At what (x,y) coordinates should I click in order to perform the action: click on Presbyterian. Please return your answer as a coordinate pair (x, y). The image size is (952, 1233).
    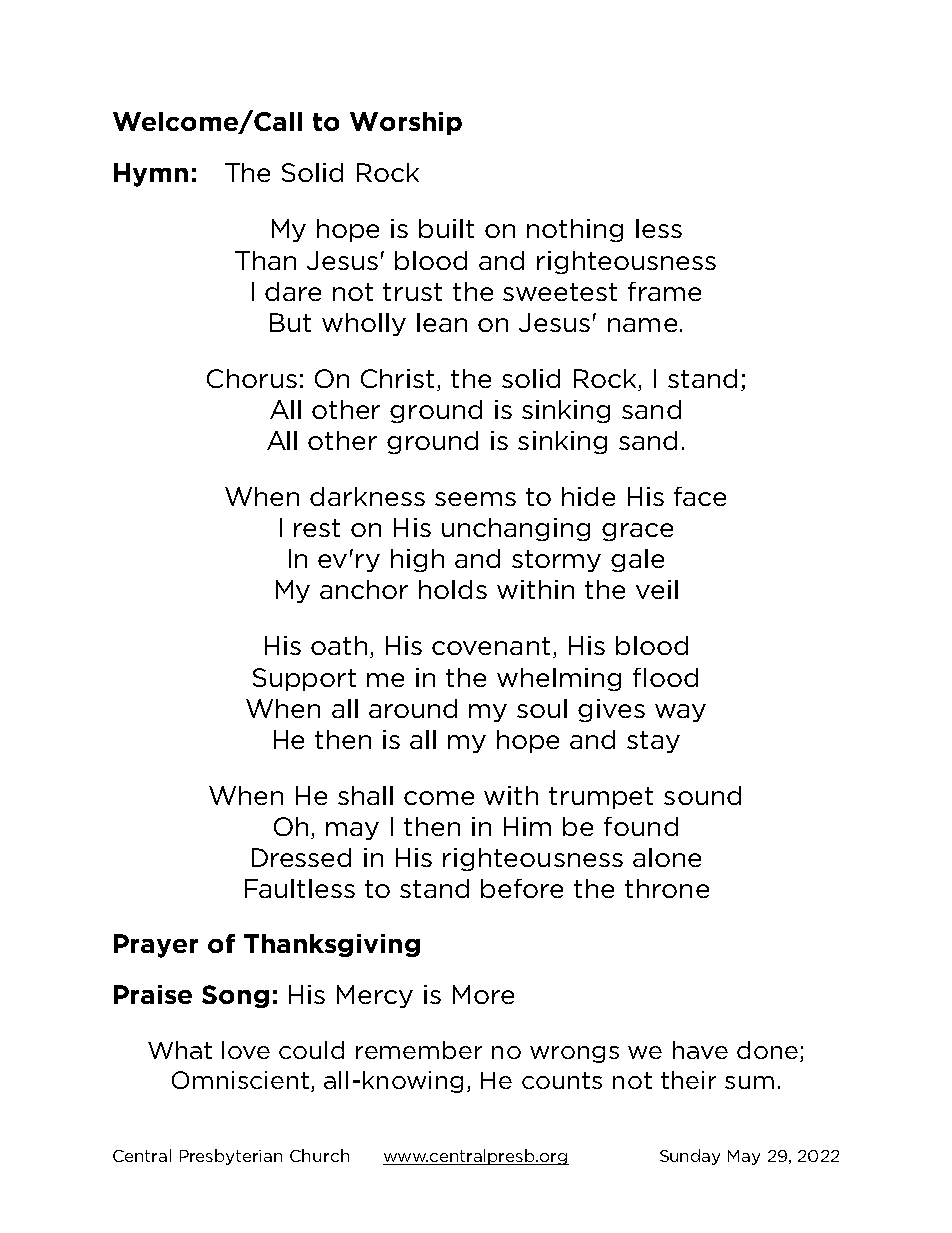
    Looking at the image, I should click on (231, 1157).
